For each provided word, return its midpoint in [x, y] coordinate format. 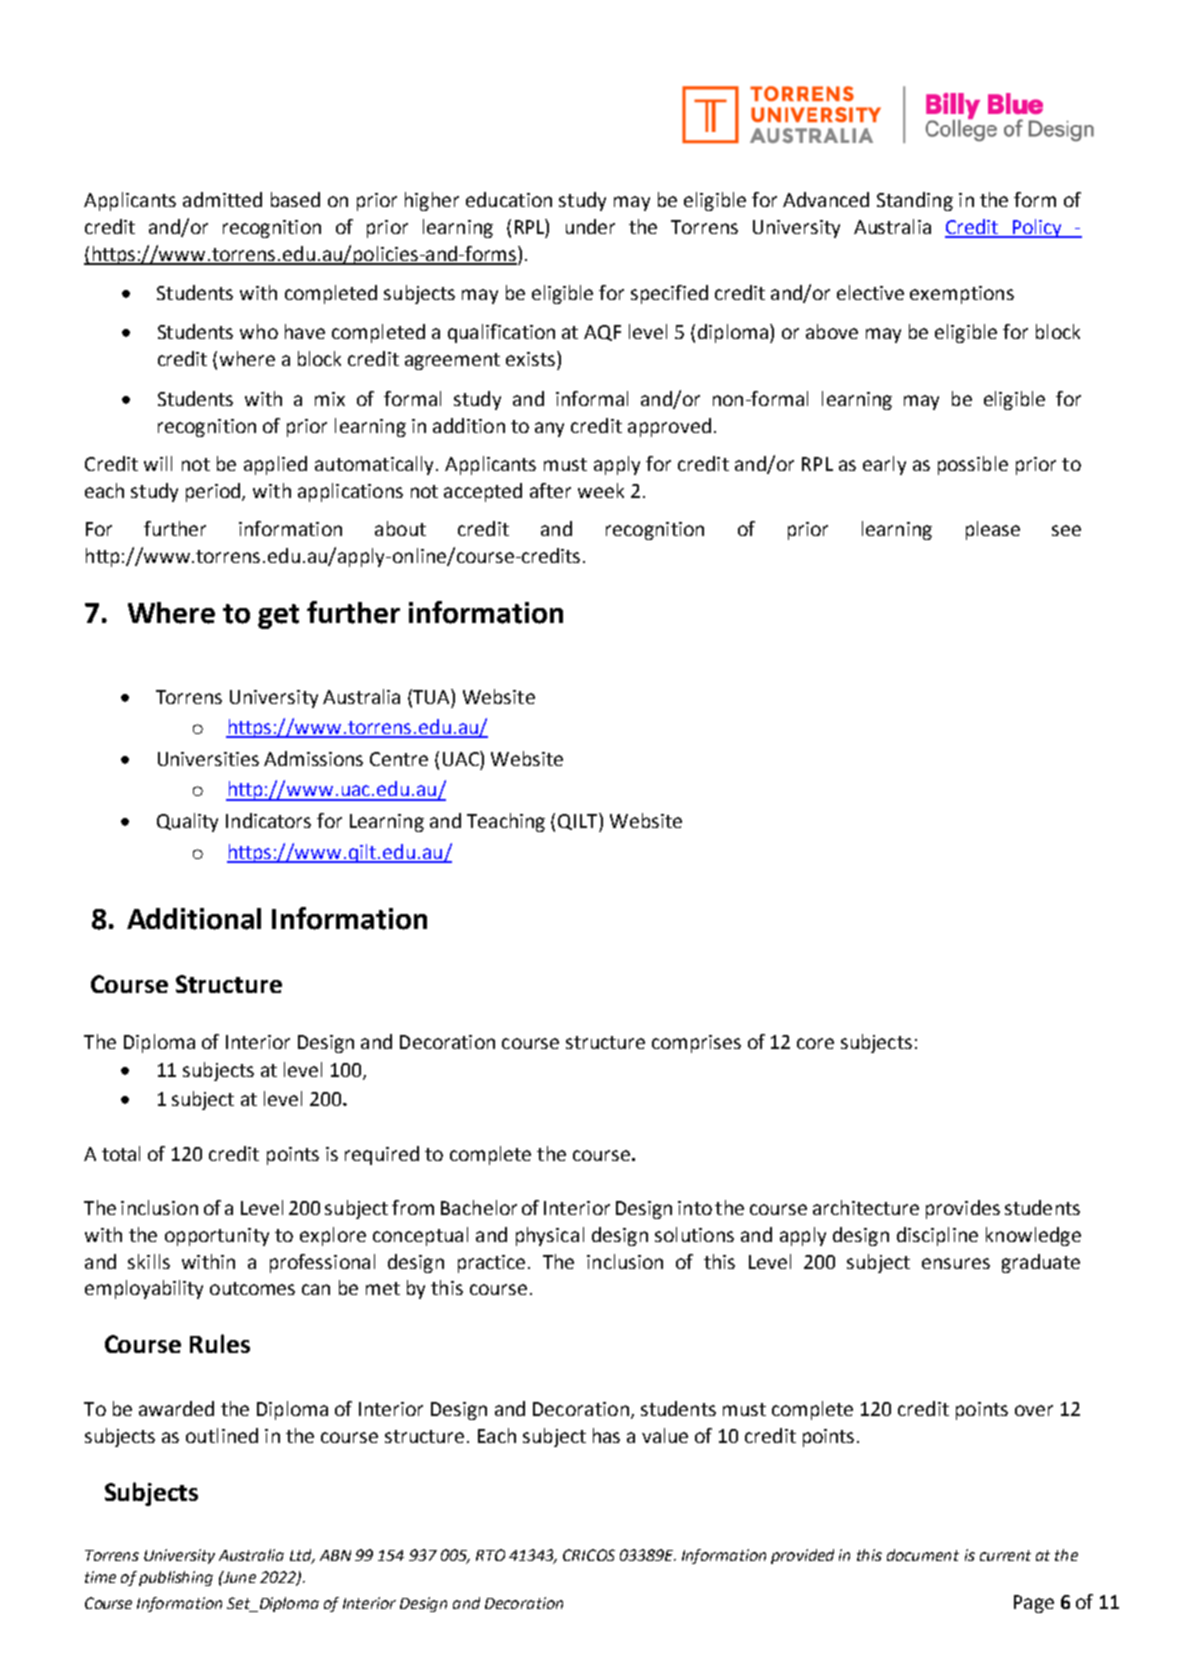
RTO [490, 1555]
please [993, 530]
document [923, 1555]
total [121, 1153]
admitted [222, 199]
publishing [176, 1578]
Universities [208, 759]
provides [963, 1209]
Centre [399, 759]
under [590, 226]
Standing [915, 201]
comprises [696, 1044]
